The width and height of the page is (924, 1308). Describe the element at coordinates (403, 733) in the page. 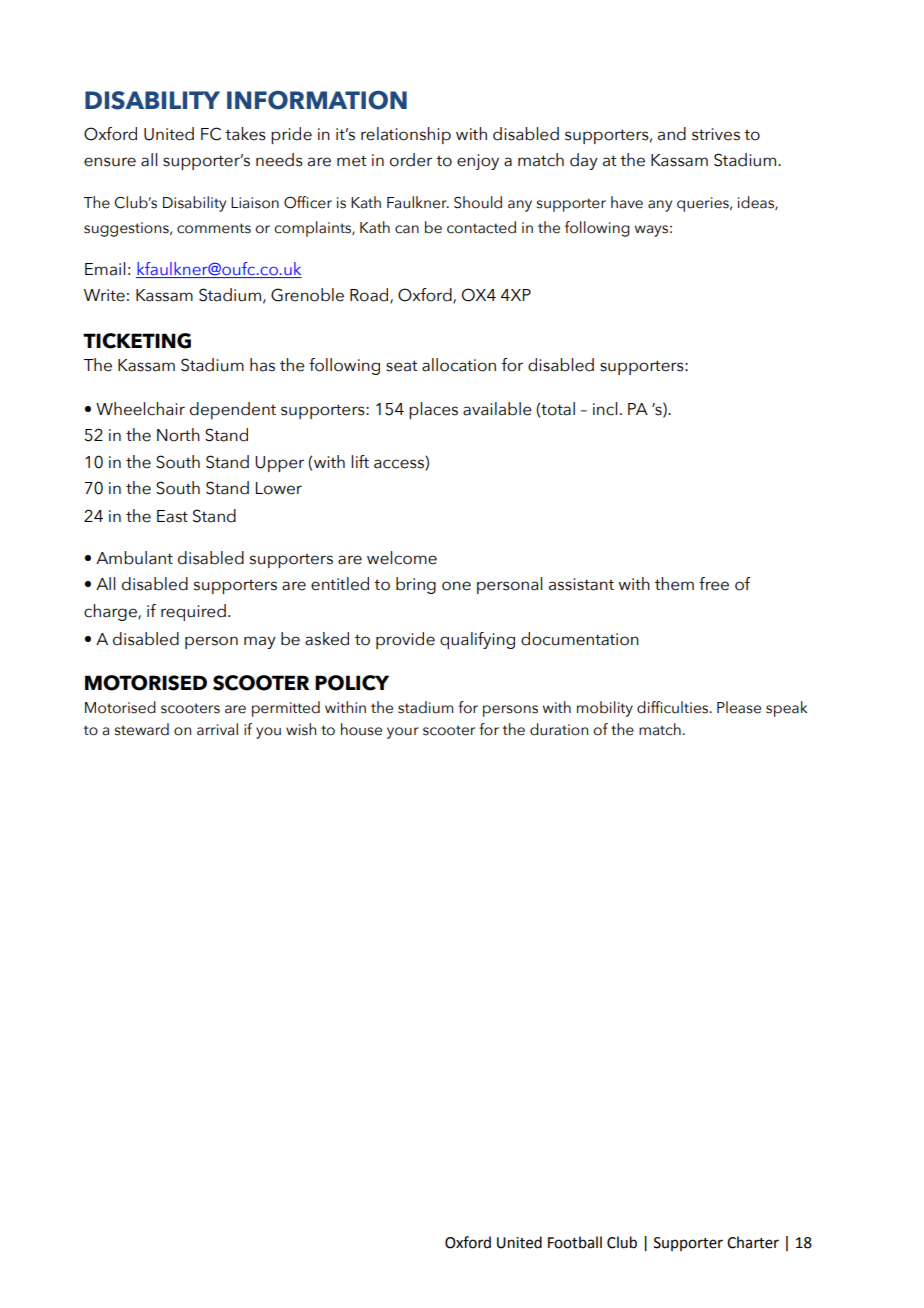

I see `your` at that location.
